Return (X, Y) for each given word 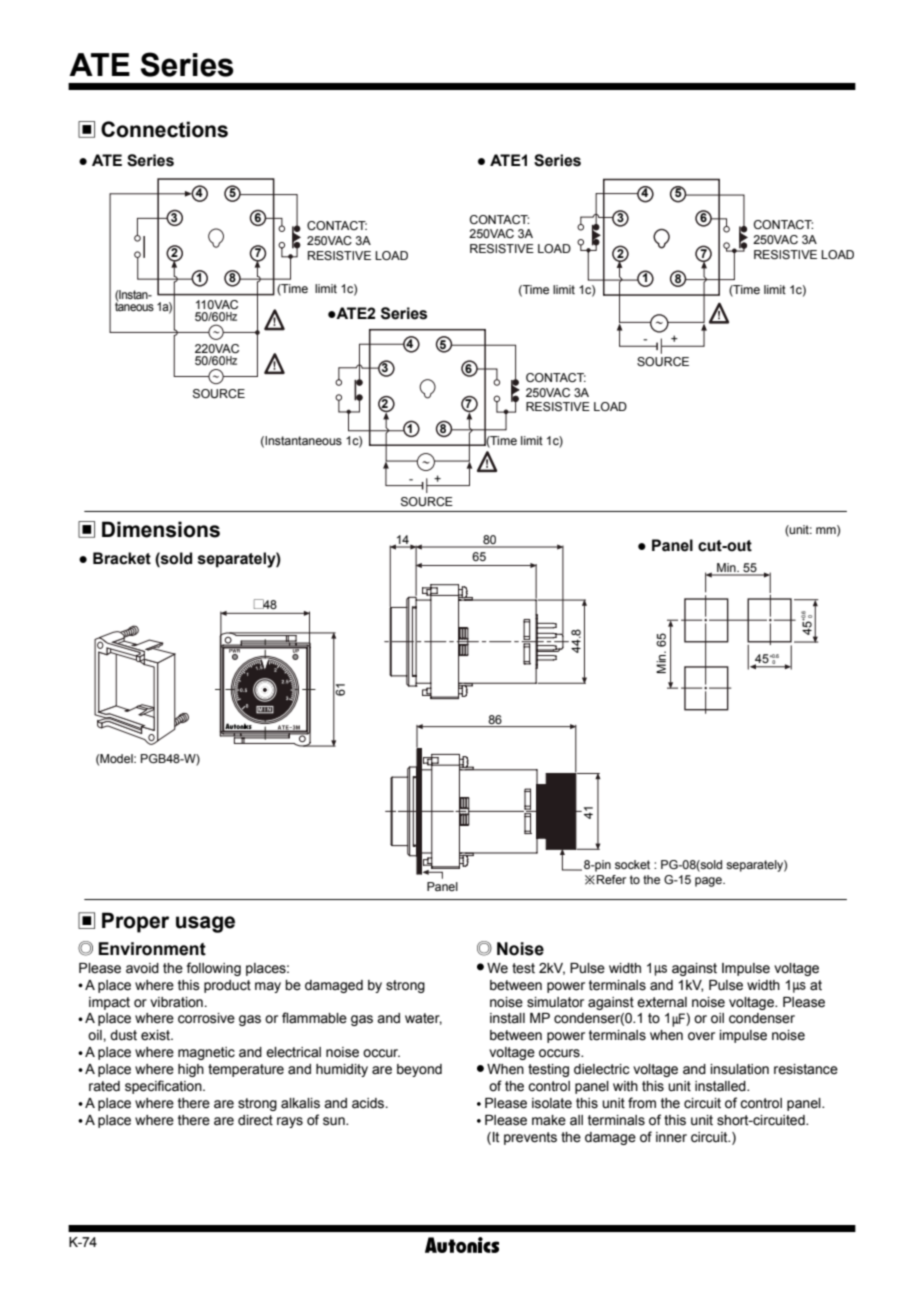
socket (632, 864)
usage (205, 924)
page (709, 882)
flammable (314, 1018)
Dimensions (161, 529)
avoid (142, 968)
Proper (135, 922)
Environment (152, 949)
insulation (740, 1069)
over (701, 1036)
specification (164, 1087)
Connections (164, 129)
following (214, 969)
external (662, 1002)
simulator (555, 1002)
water (423, 1019)
